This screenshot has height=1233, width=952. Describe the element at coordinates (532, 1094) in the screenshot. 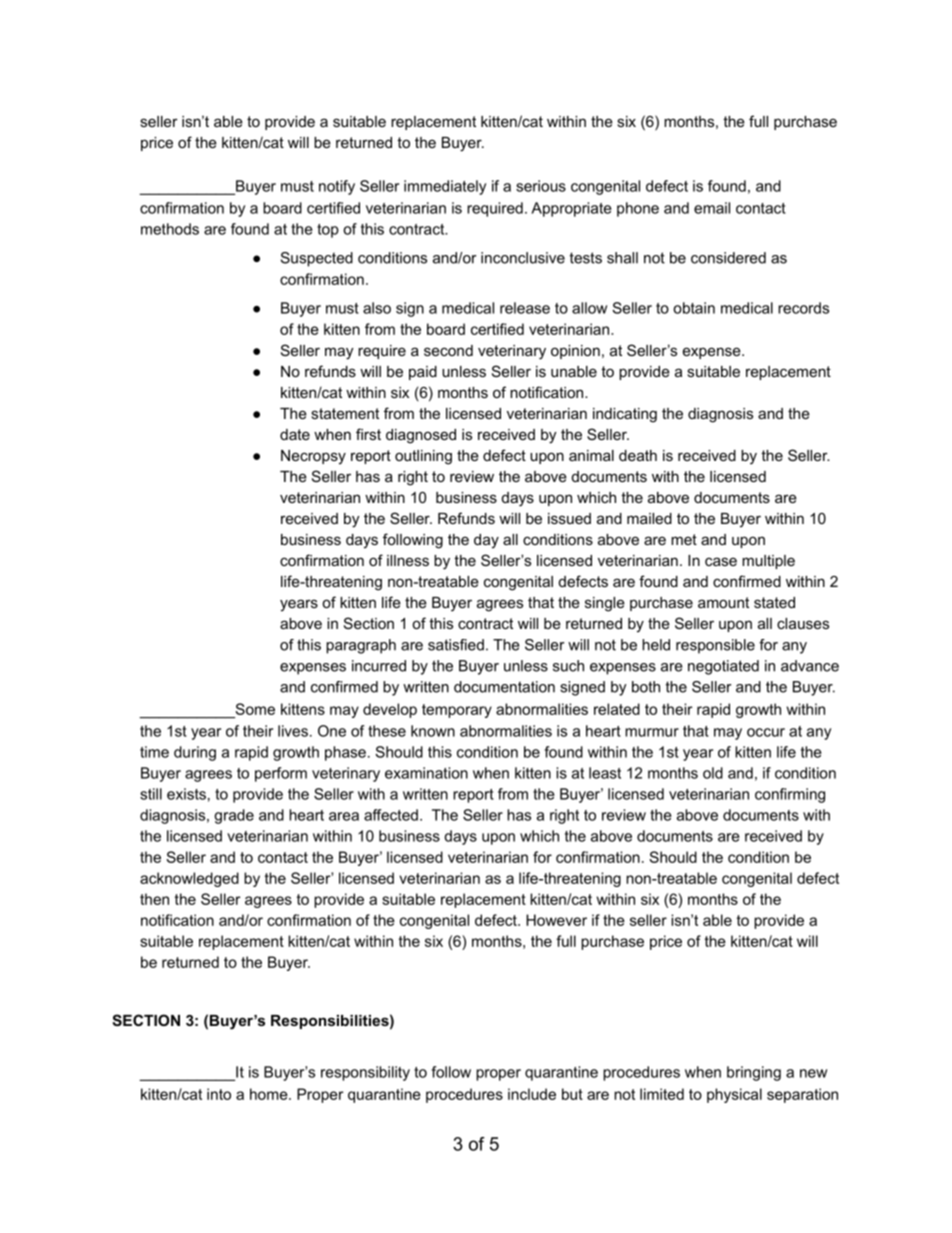

I see `include` at that location.
